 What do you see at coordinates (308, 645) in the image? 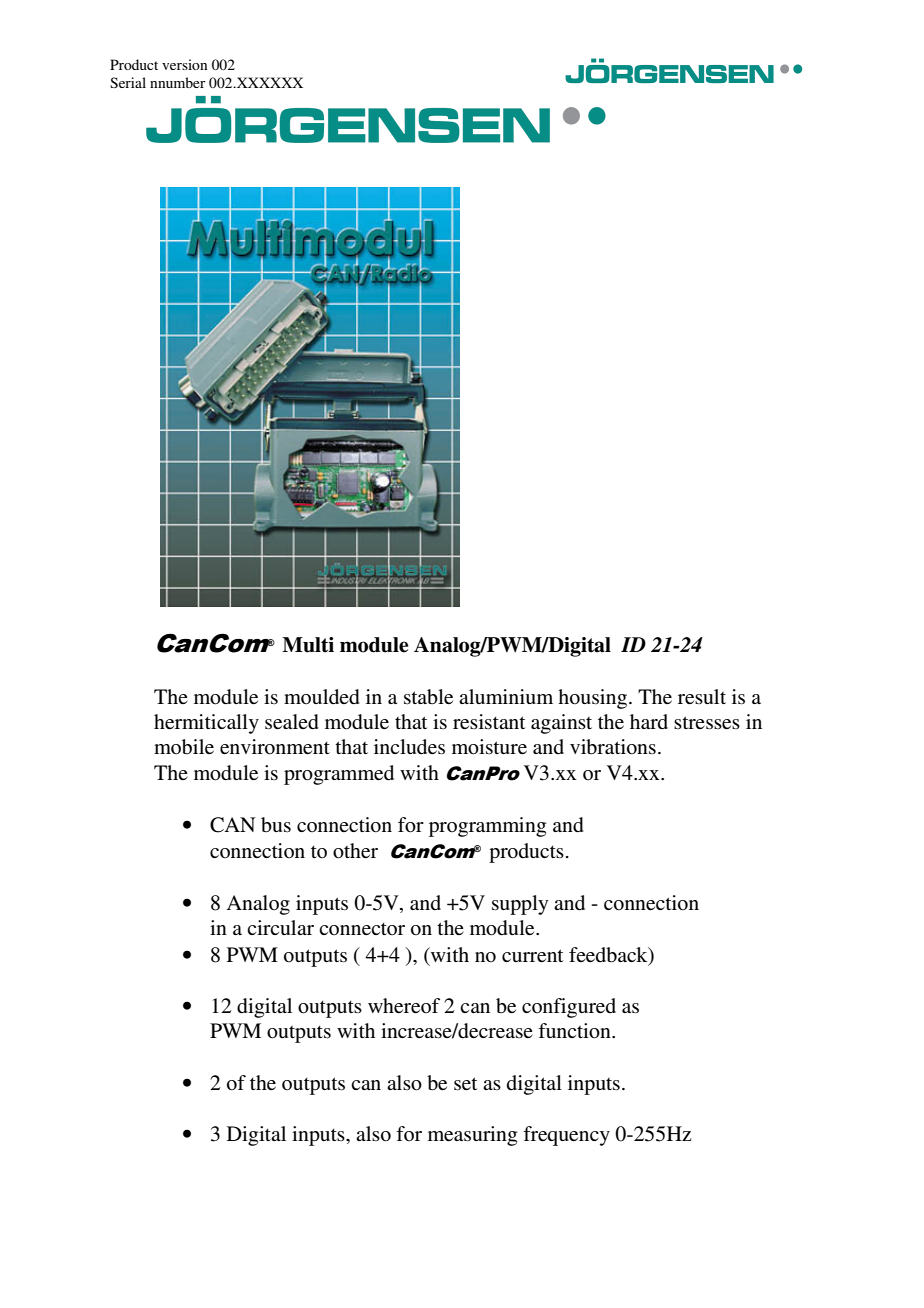
I see `Multi` at bounding box center [308, 645].
